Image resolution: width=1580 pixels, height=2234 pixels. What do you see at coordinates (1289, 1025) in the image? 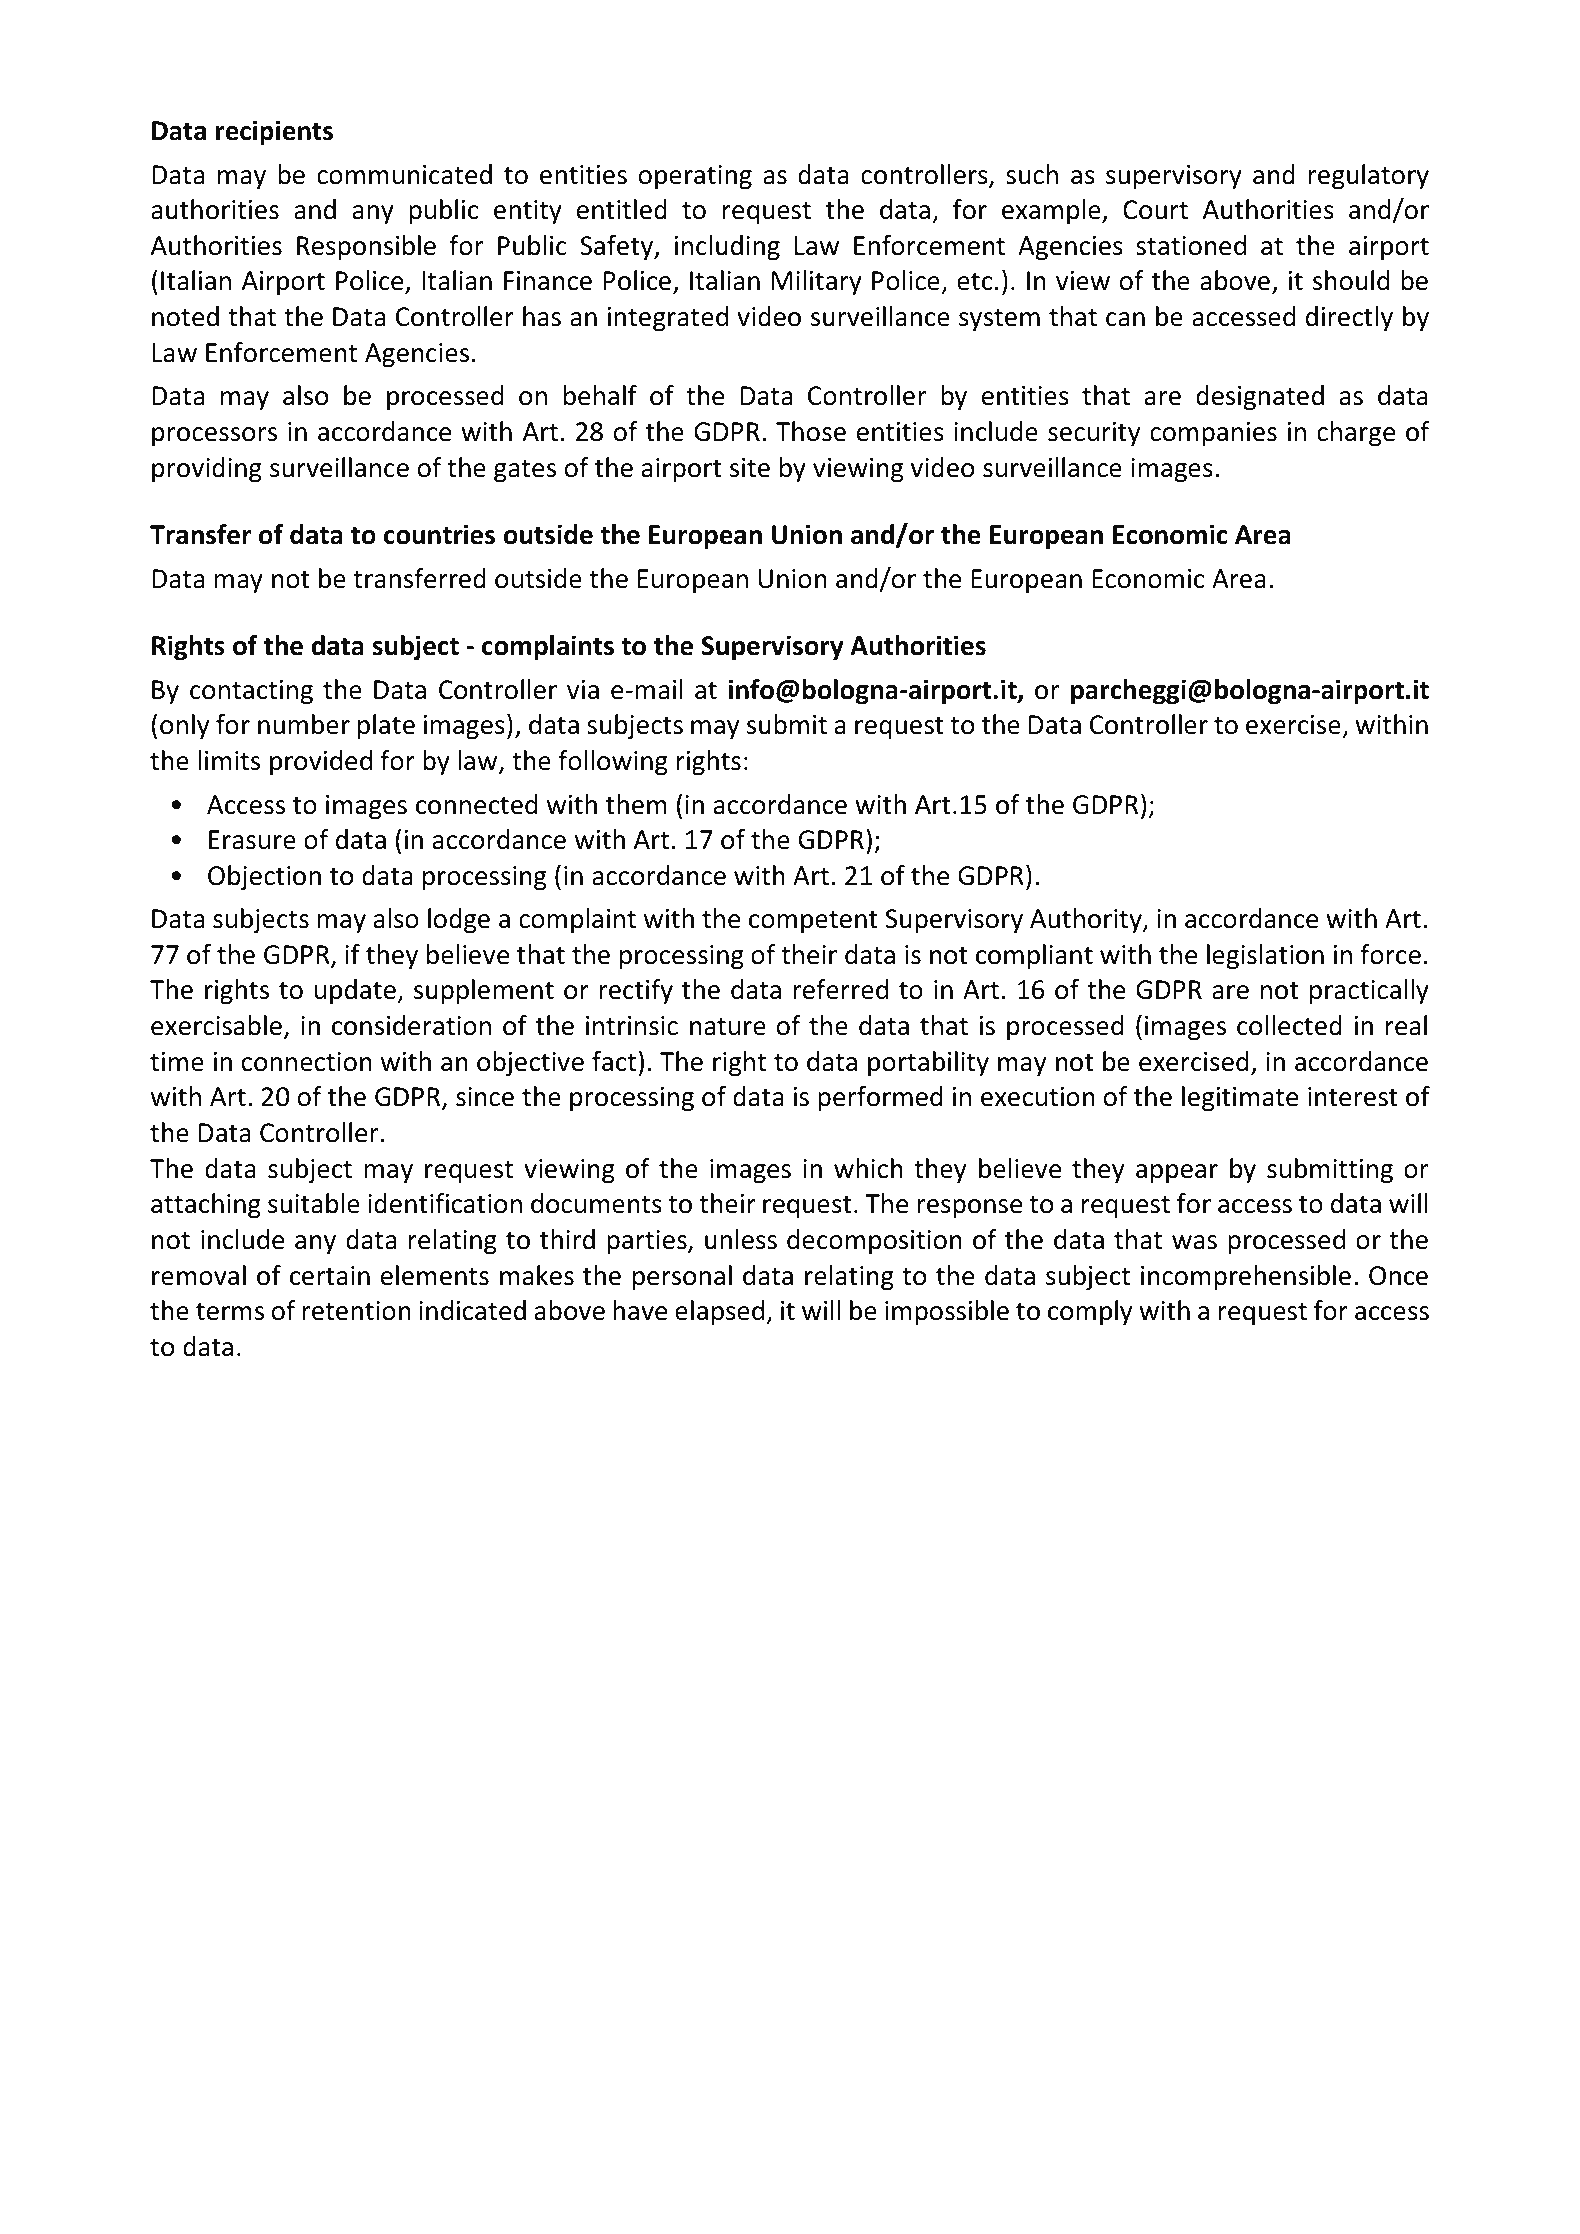
I see `collected` at bounding box center [1289, 1025].
